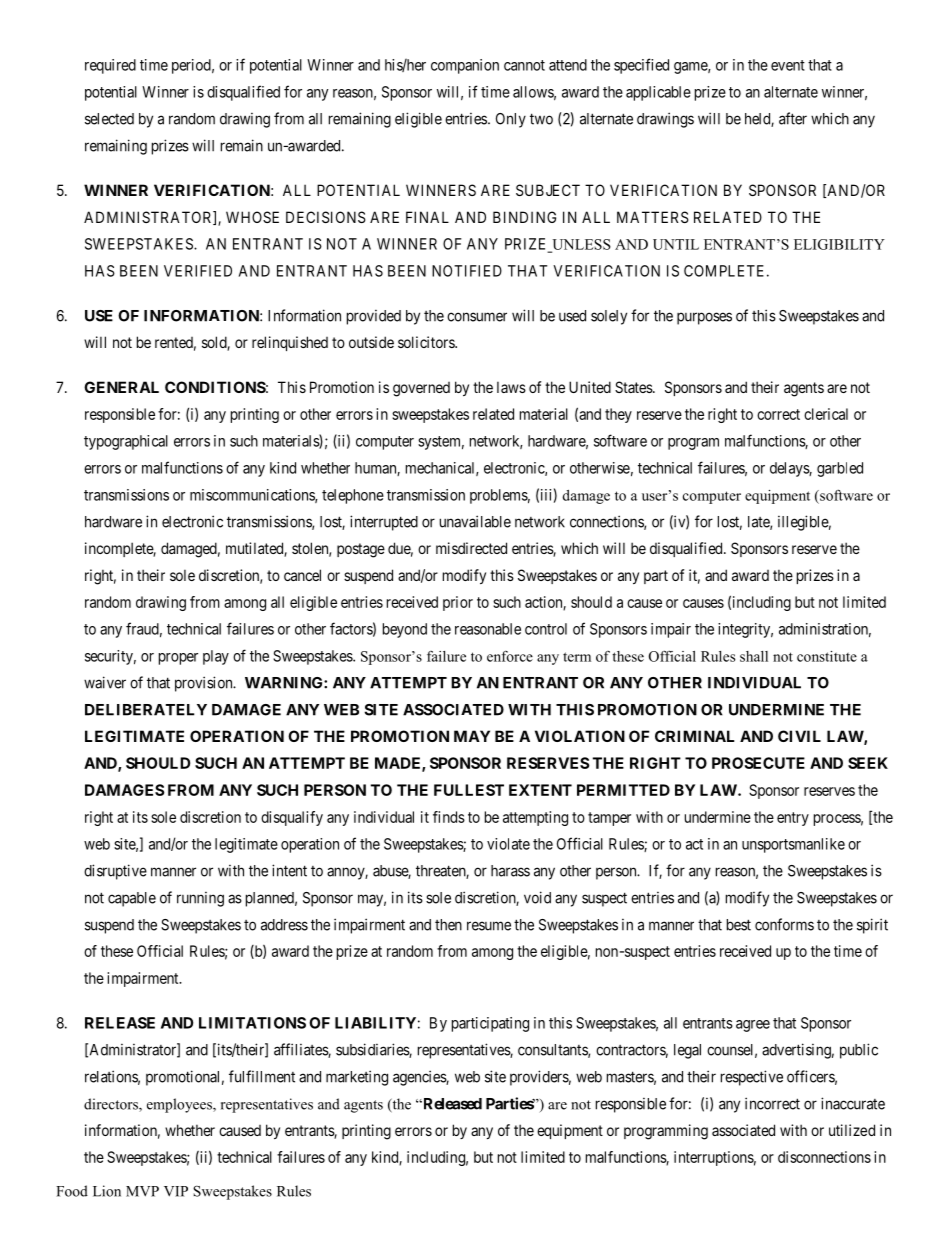 This screenshot has height=1233, width=952. I want to click on entry, so click(793, 819).
